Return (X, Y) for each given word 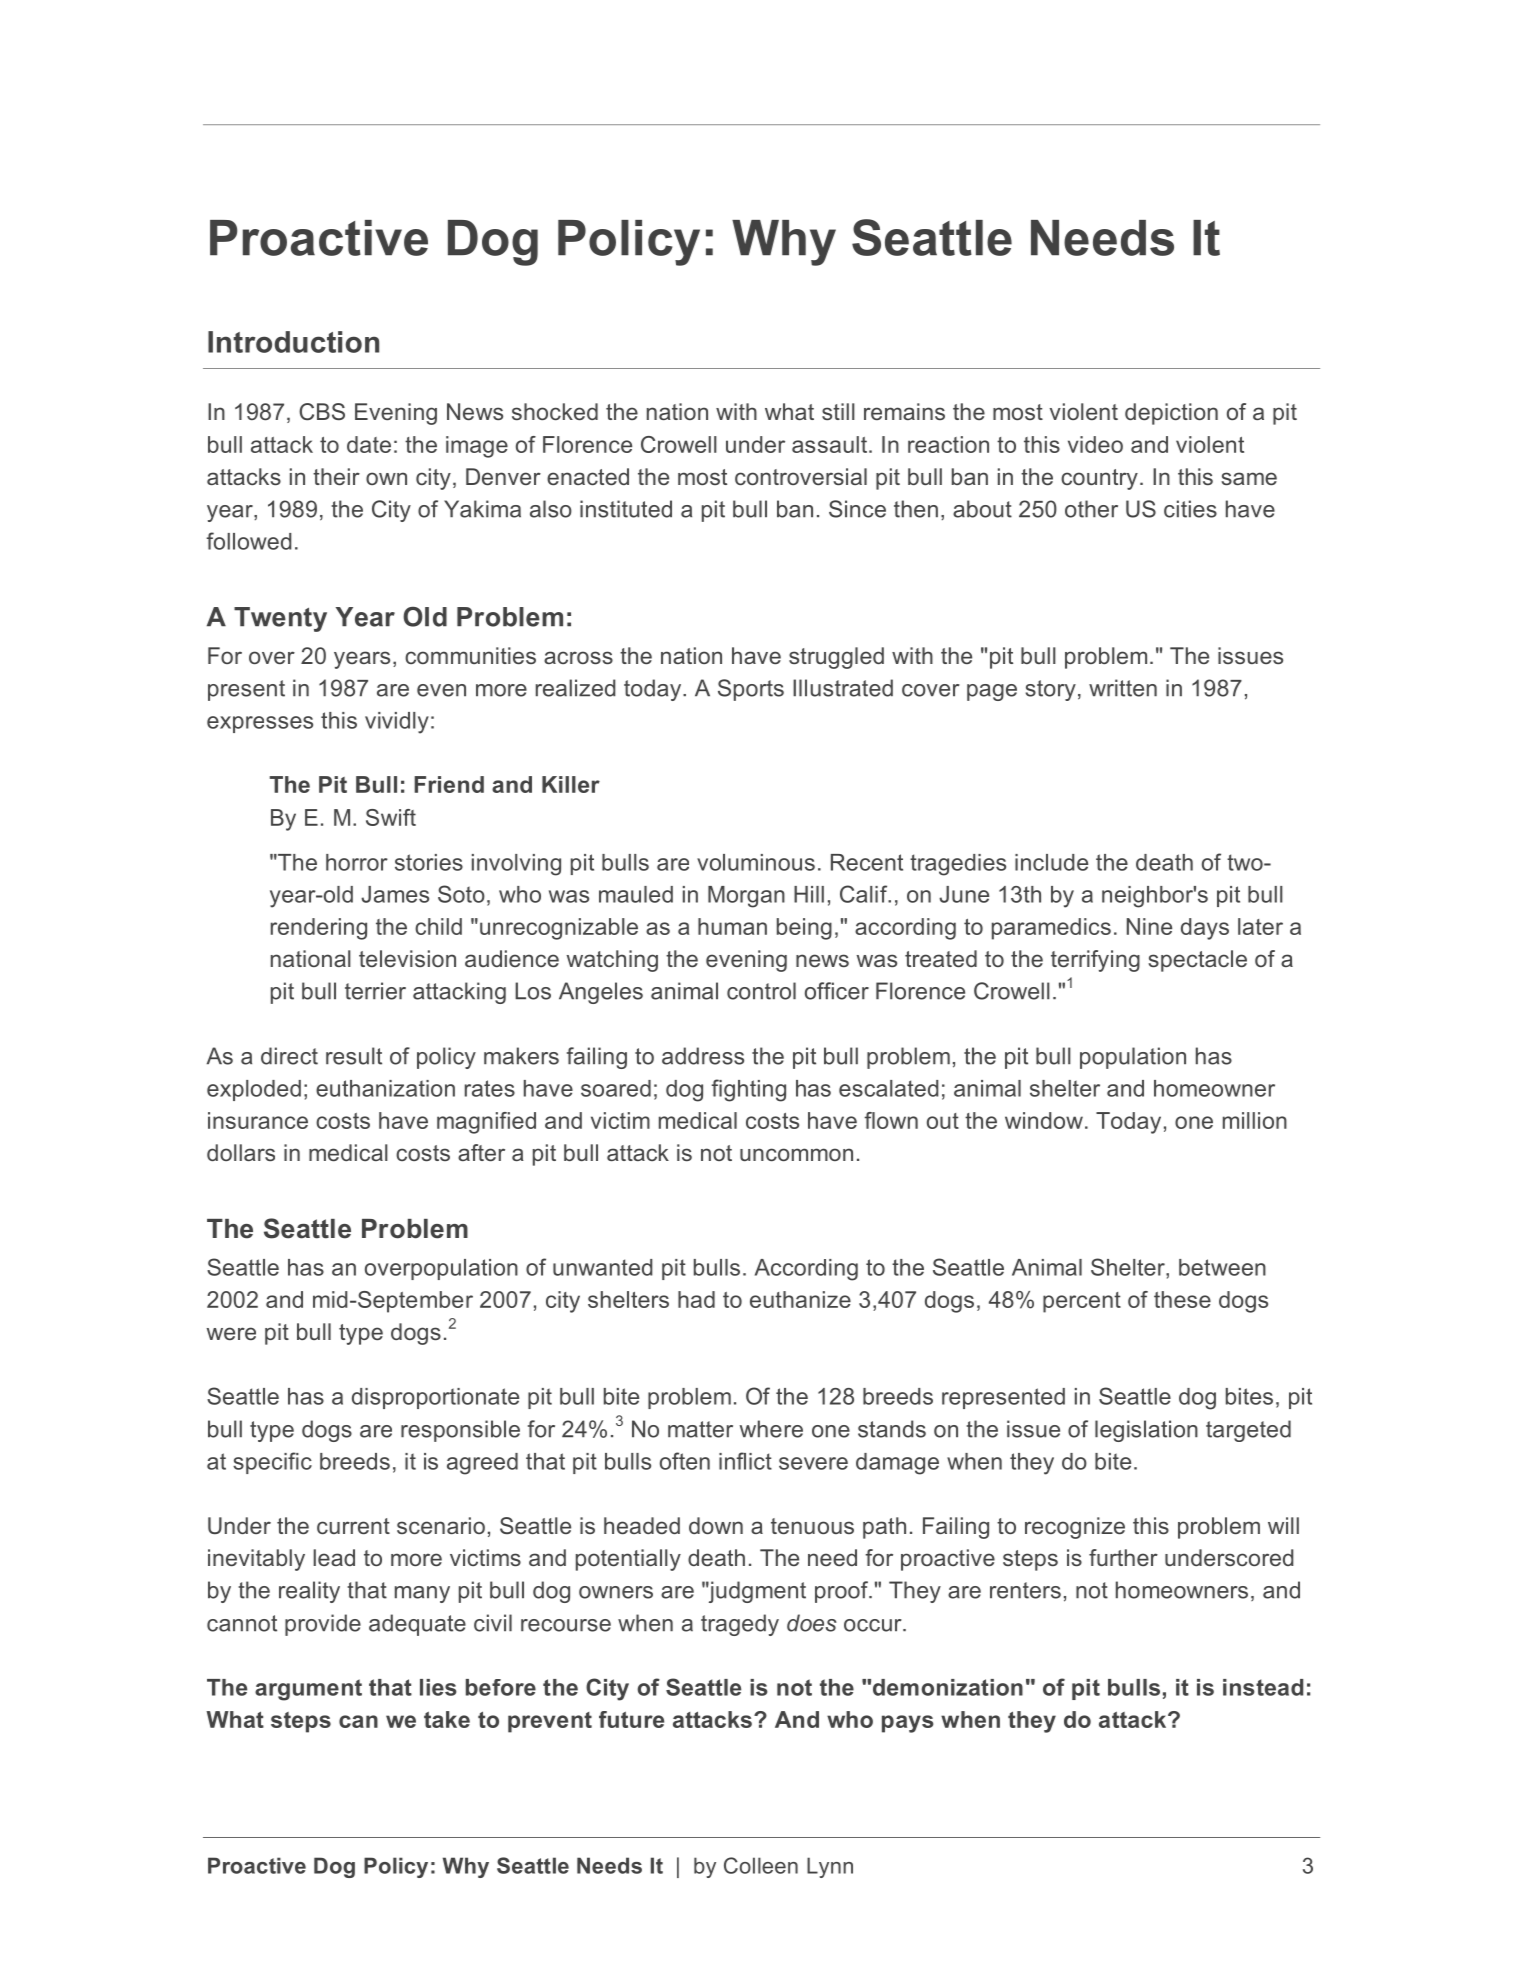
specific (272, 1463)
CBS (322, 412)
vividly (397, 723)
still (838, 411)
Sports (751, 690)
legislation (1146, 1431)
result (354, 1056)
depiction (1171, 414)
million (1255, 1120)
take (447, 1719)
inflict (745, 1461)
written (1123, 688)
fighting (748, 1090)
